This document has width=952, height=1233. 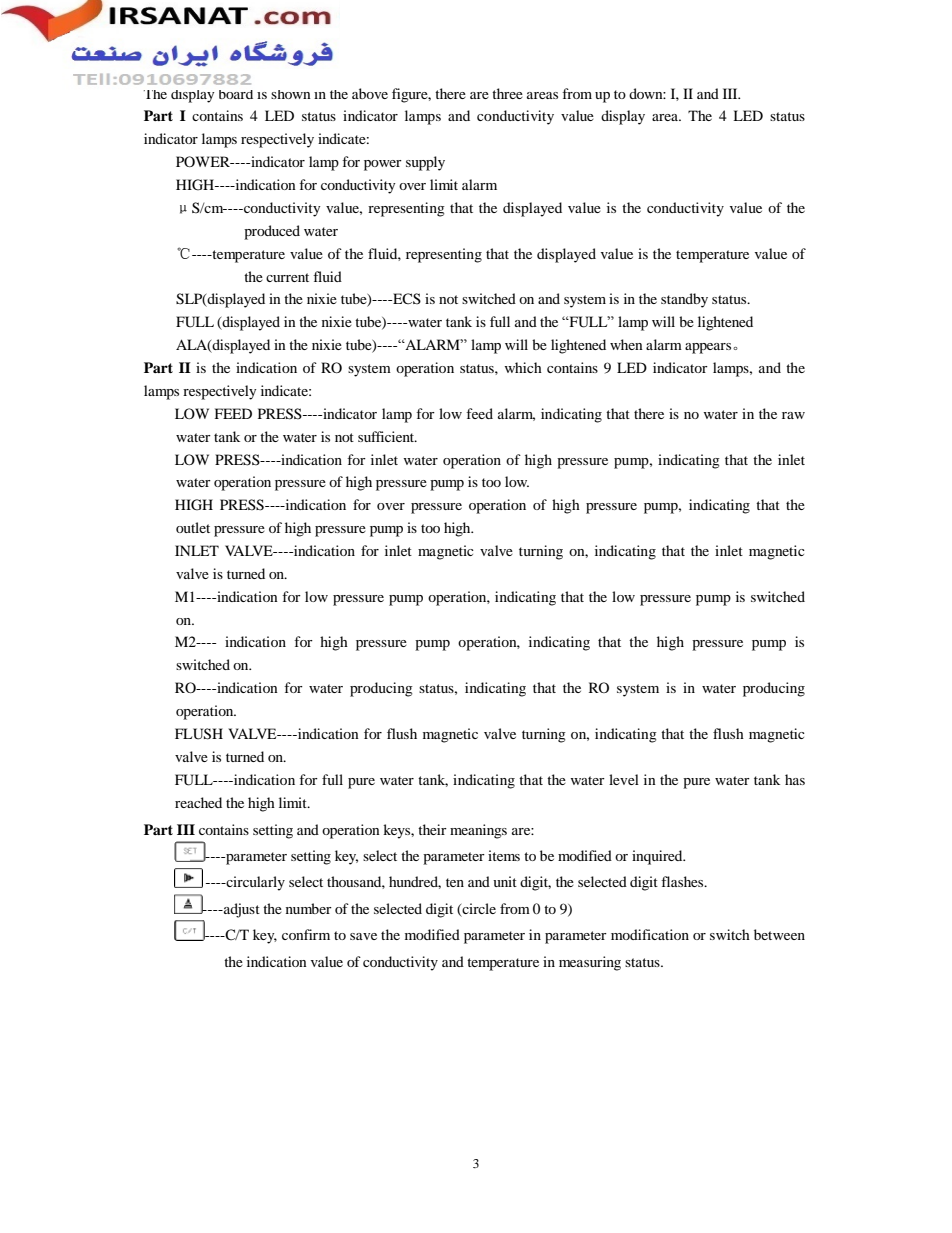 I want to click on which, so click(x=523, y=367).
